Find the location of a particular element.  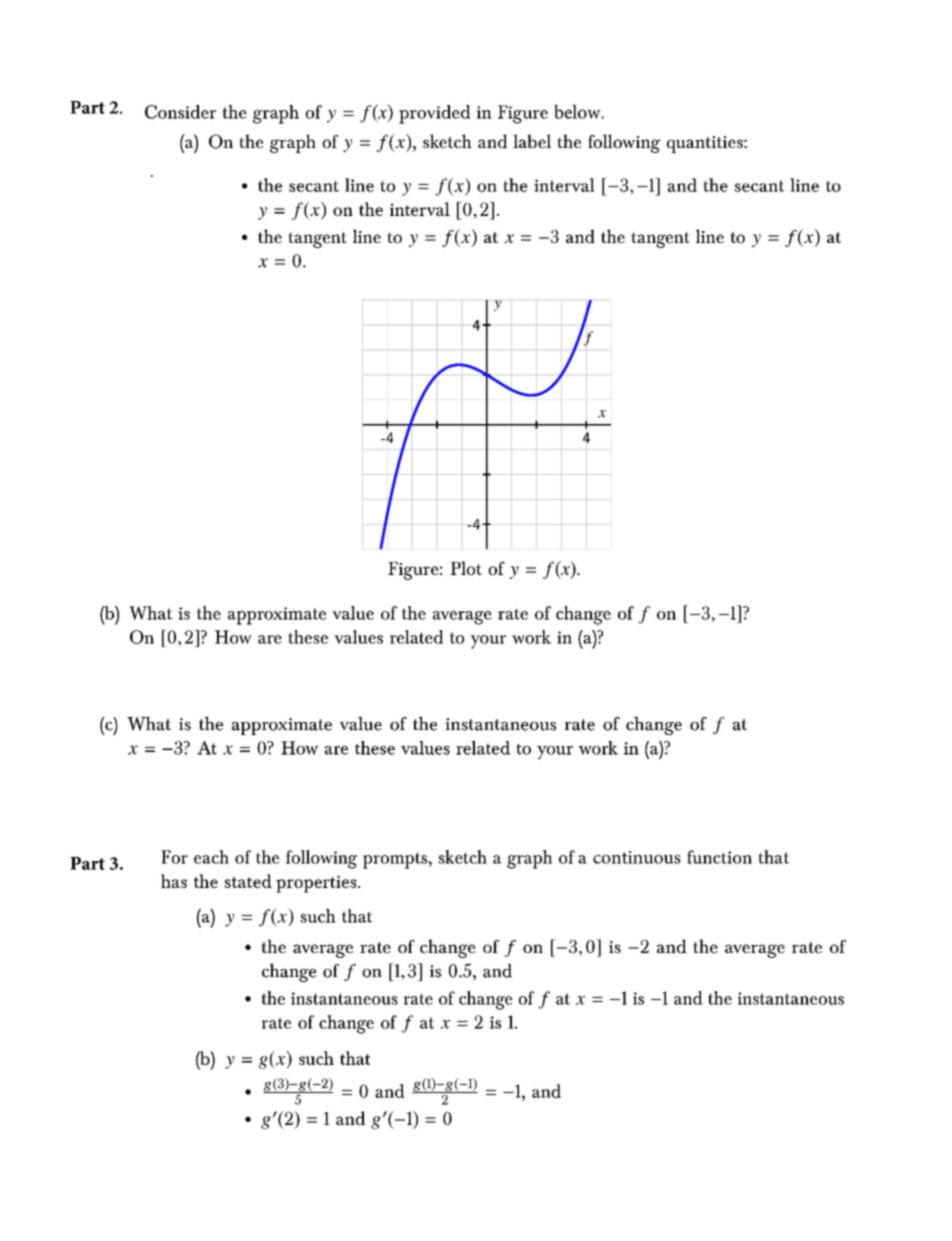

Plot is located at coordinates (466, 568).
